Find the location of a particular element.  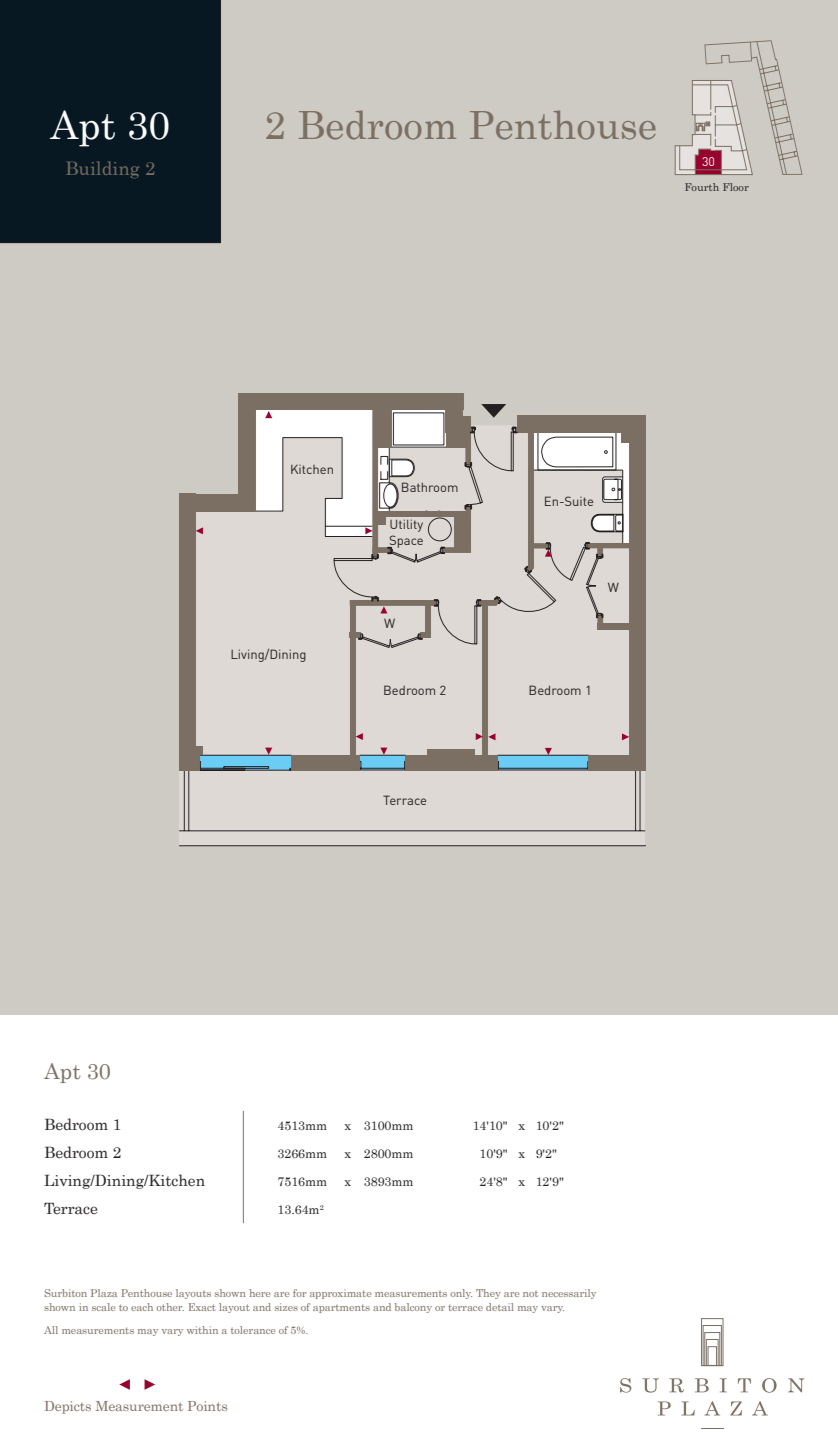

each is located at coordinates (142, 1307).
